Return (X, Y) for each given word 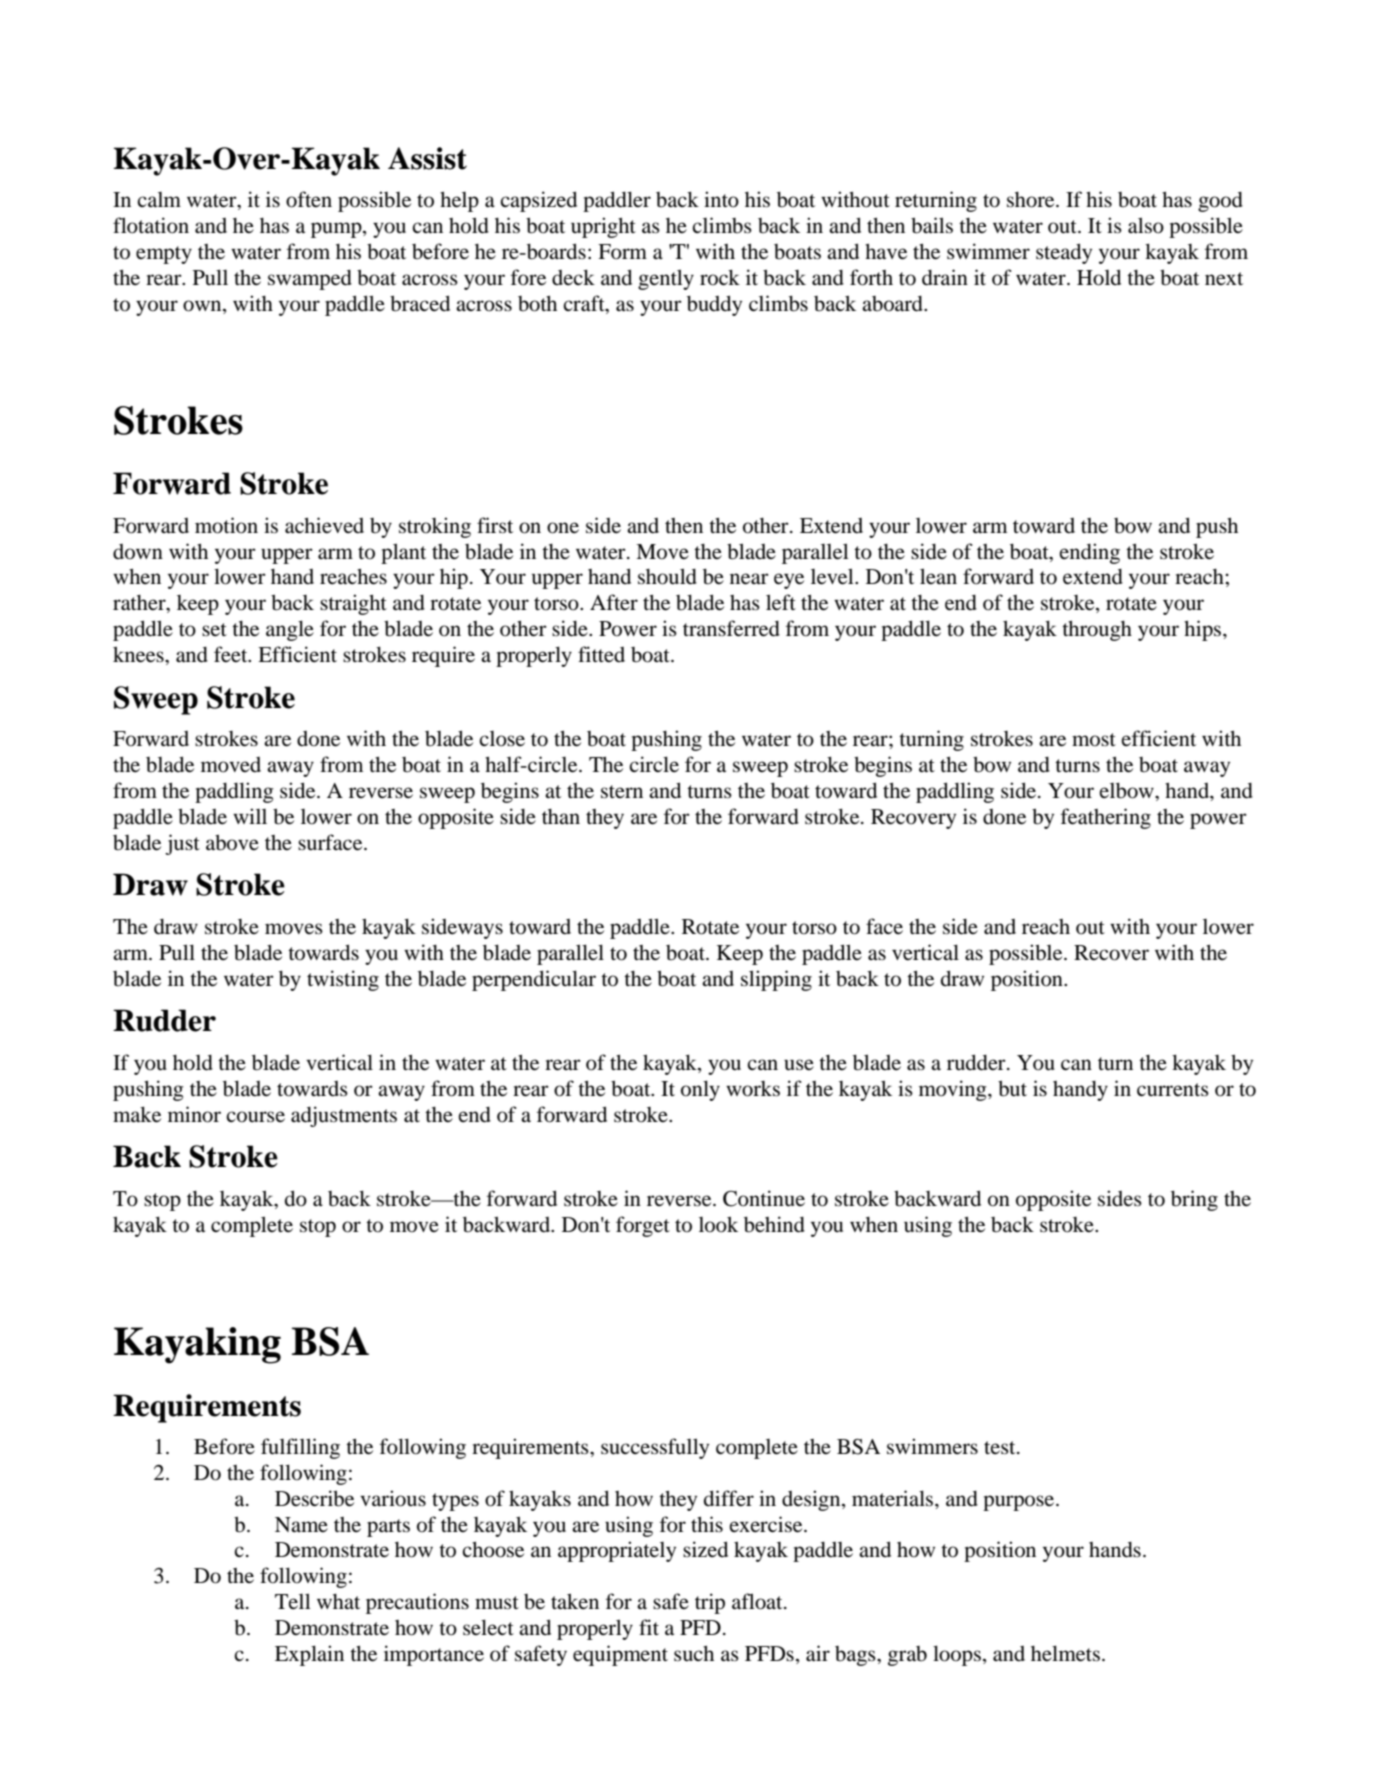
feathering (1106, 818)
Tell (293, 1601)
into (721, 199)
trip (710, 1603)
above (232, 842)
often (309, 199)
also (1146, 225)
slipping (776, 980)
